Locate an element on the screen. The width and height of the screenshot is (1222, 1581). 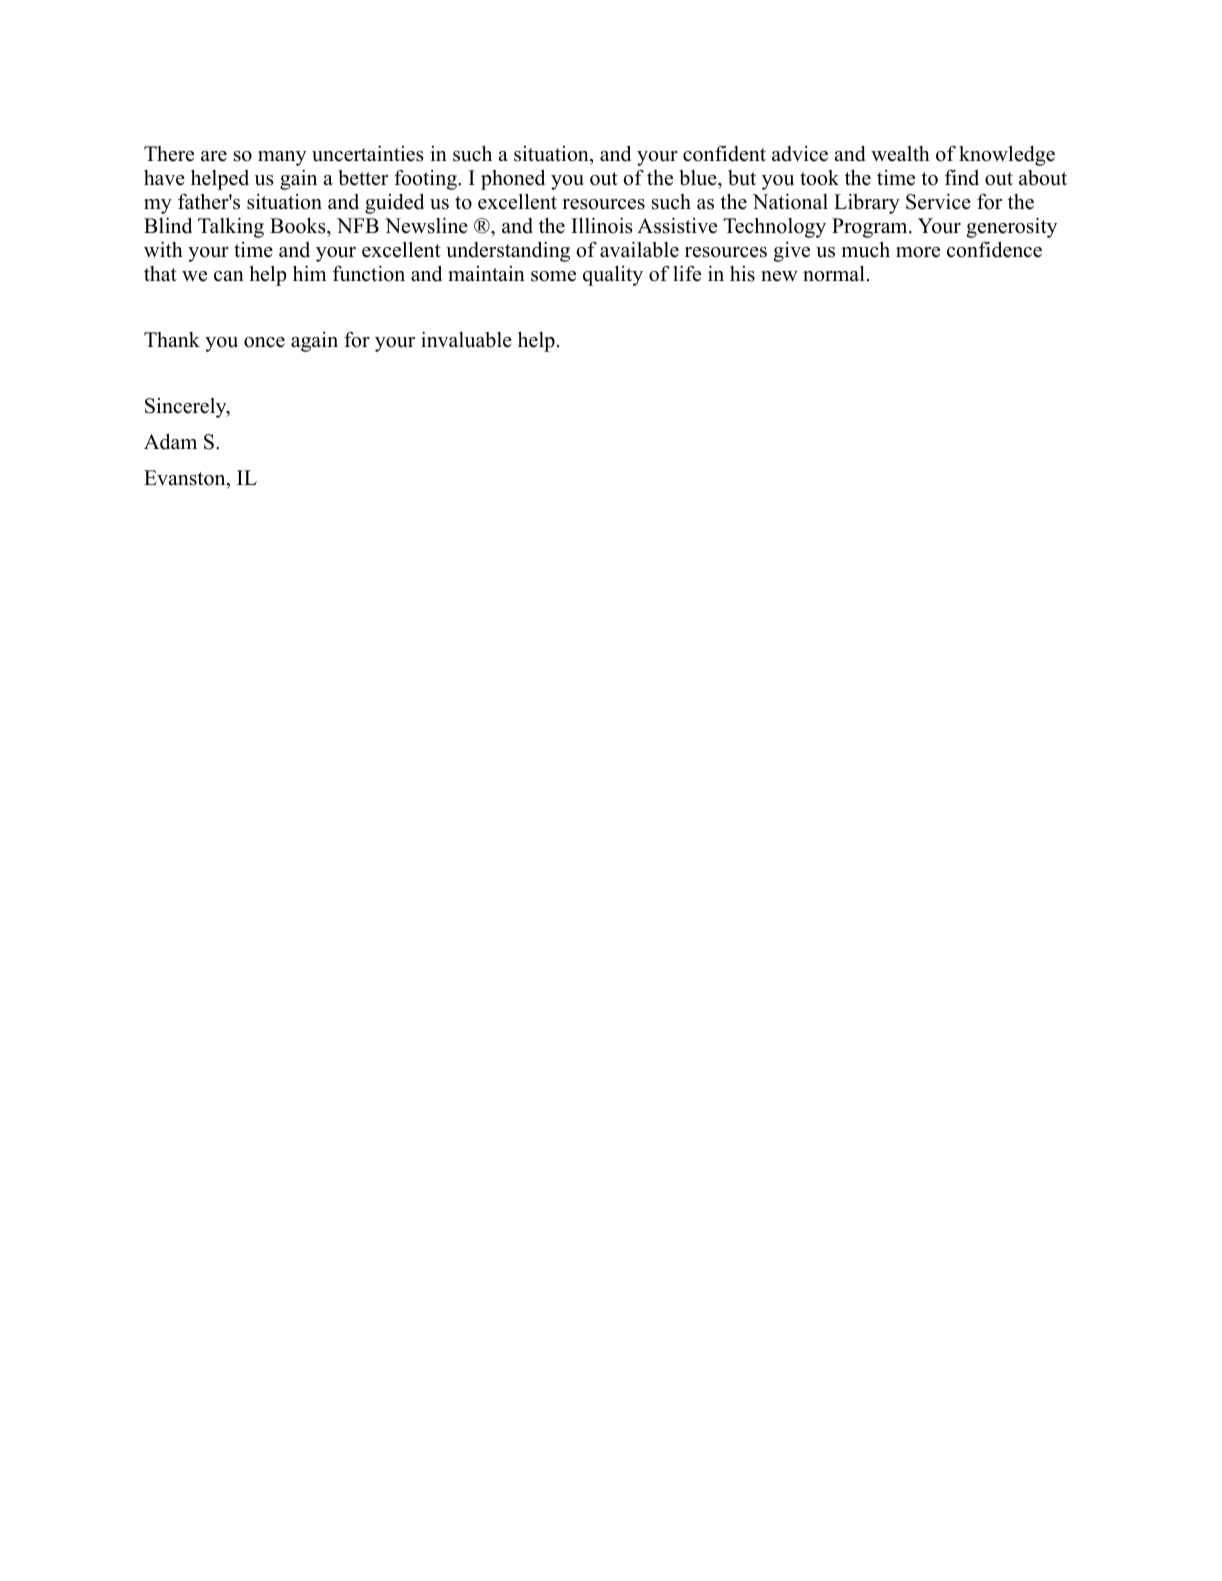
once is located at coordinates (264, 342).
